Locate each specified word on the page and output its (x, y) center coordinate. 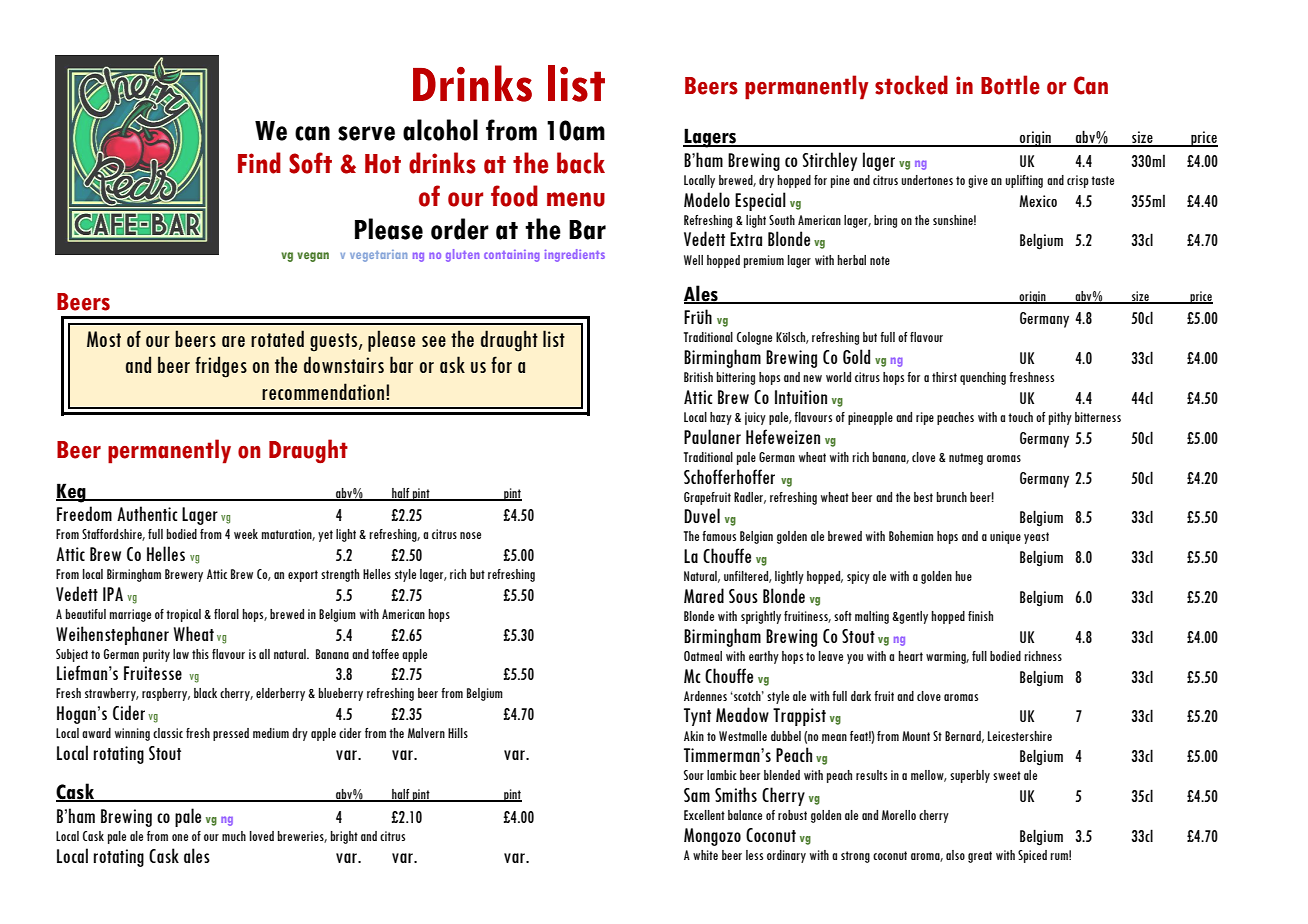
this (200, 654)
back (581, 163)
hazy (721, 418)
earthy (764, 657)
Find (259, 163)
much (234, 836)
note (880, 260)
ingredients (575, 255)
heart (911, 656)
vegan (313, 257)
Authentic (147, 513)
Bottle (1010, 85)
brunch (952, 497)
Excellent (704, 815)
